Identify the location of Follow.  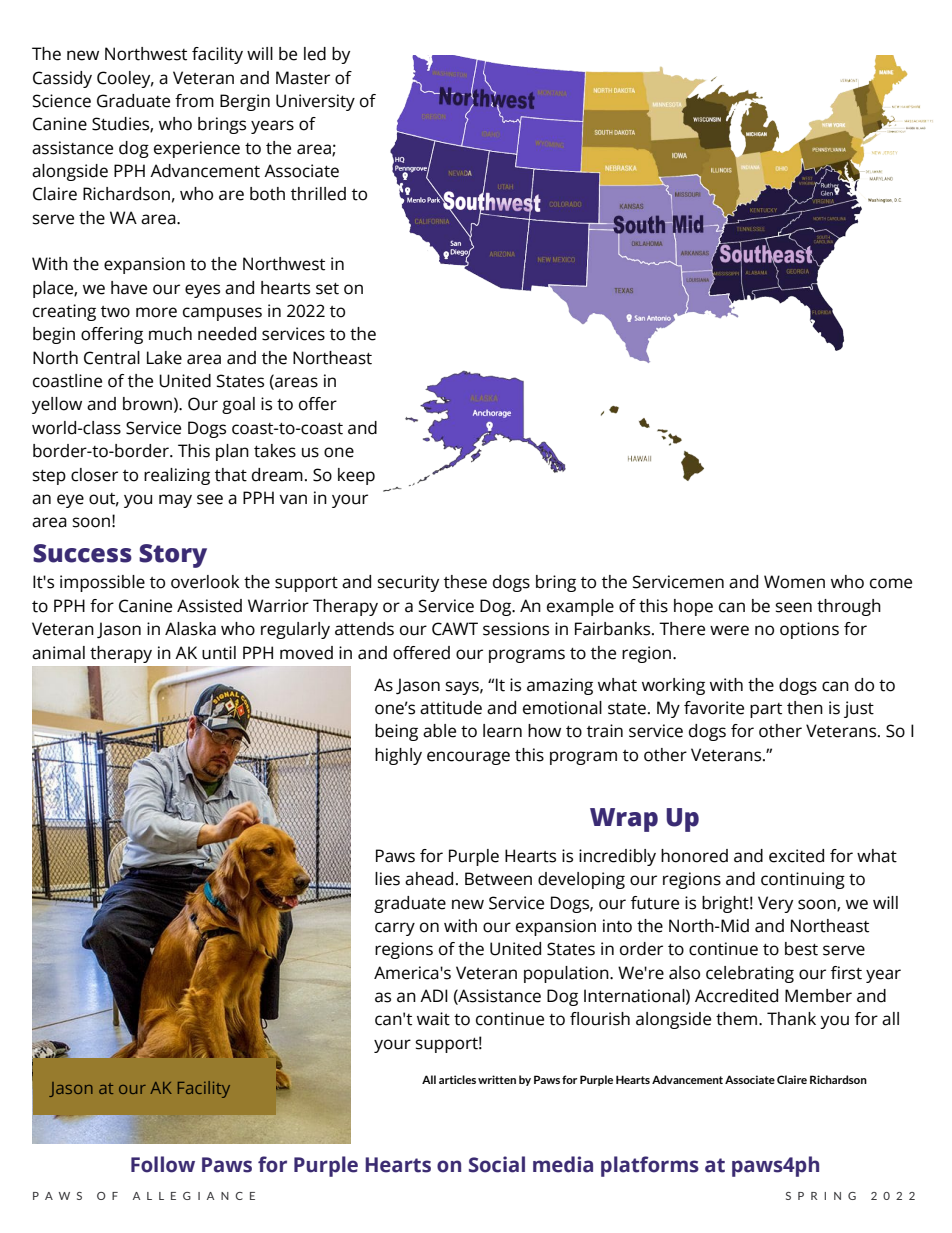
(163, 1164).
